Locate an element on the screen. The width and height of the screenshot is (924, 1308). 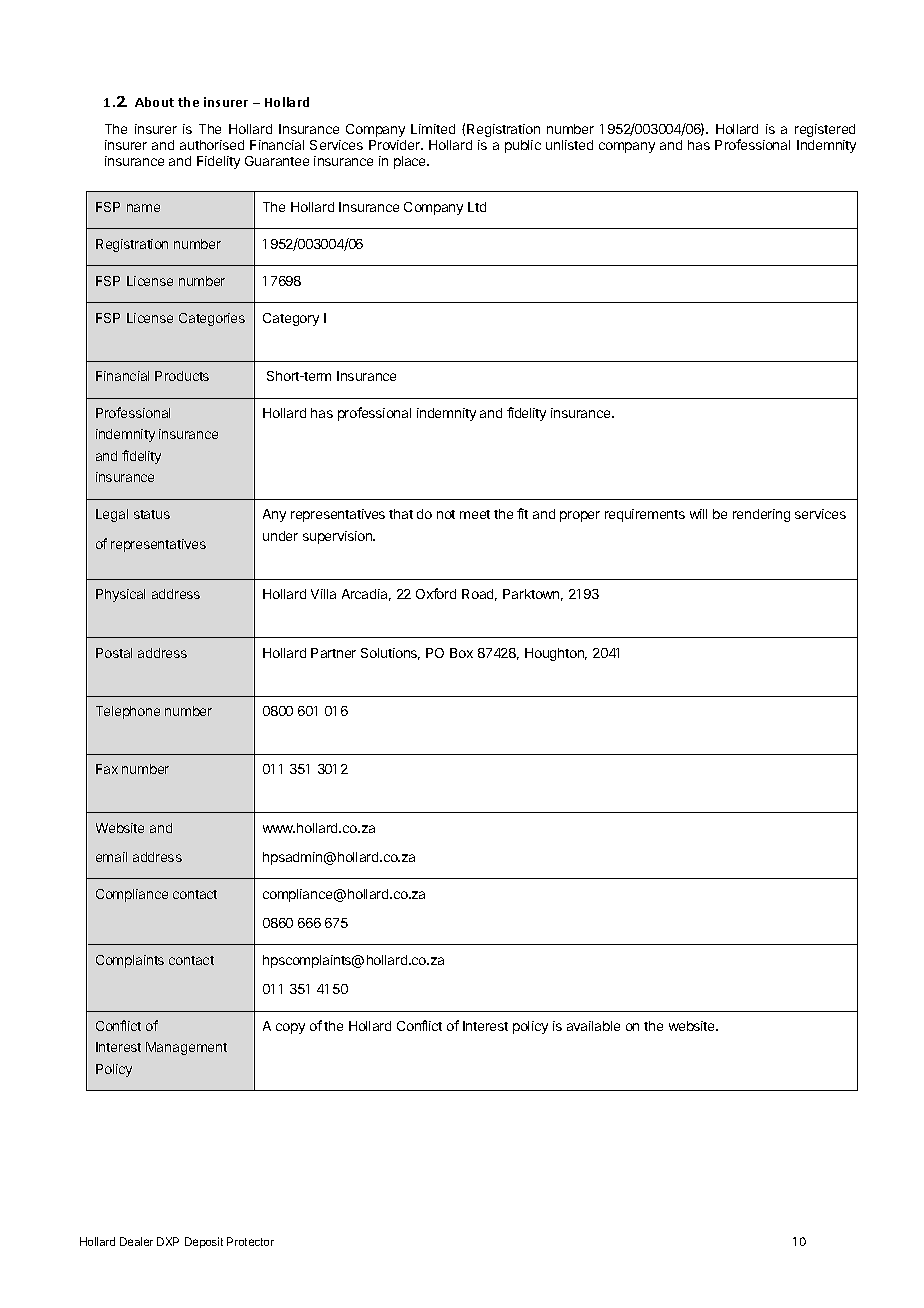
status is located at coordinates (152, 514).
